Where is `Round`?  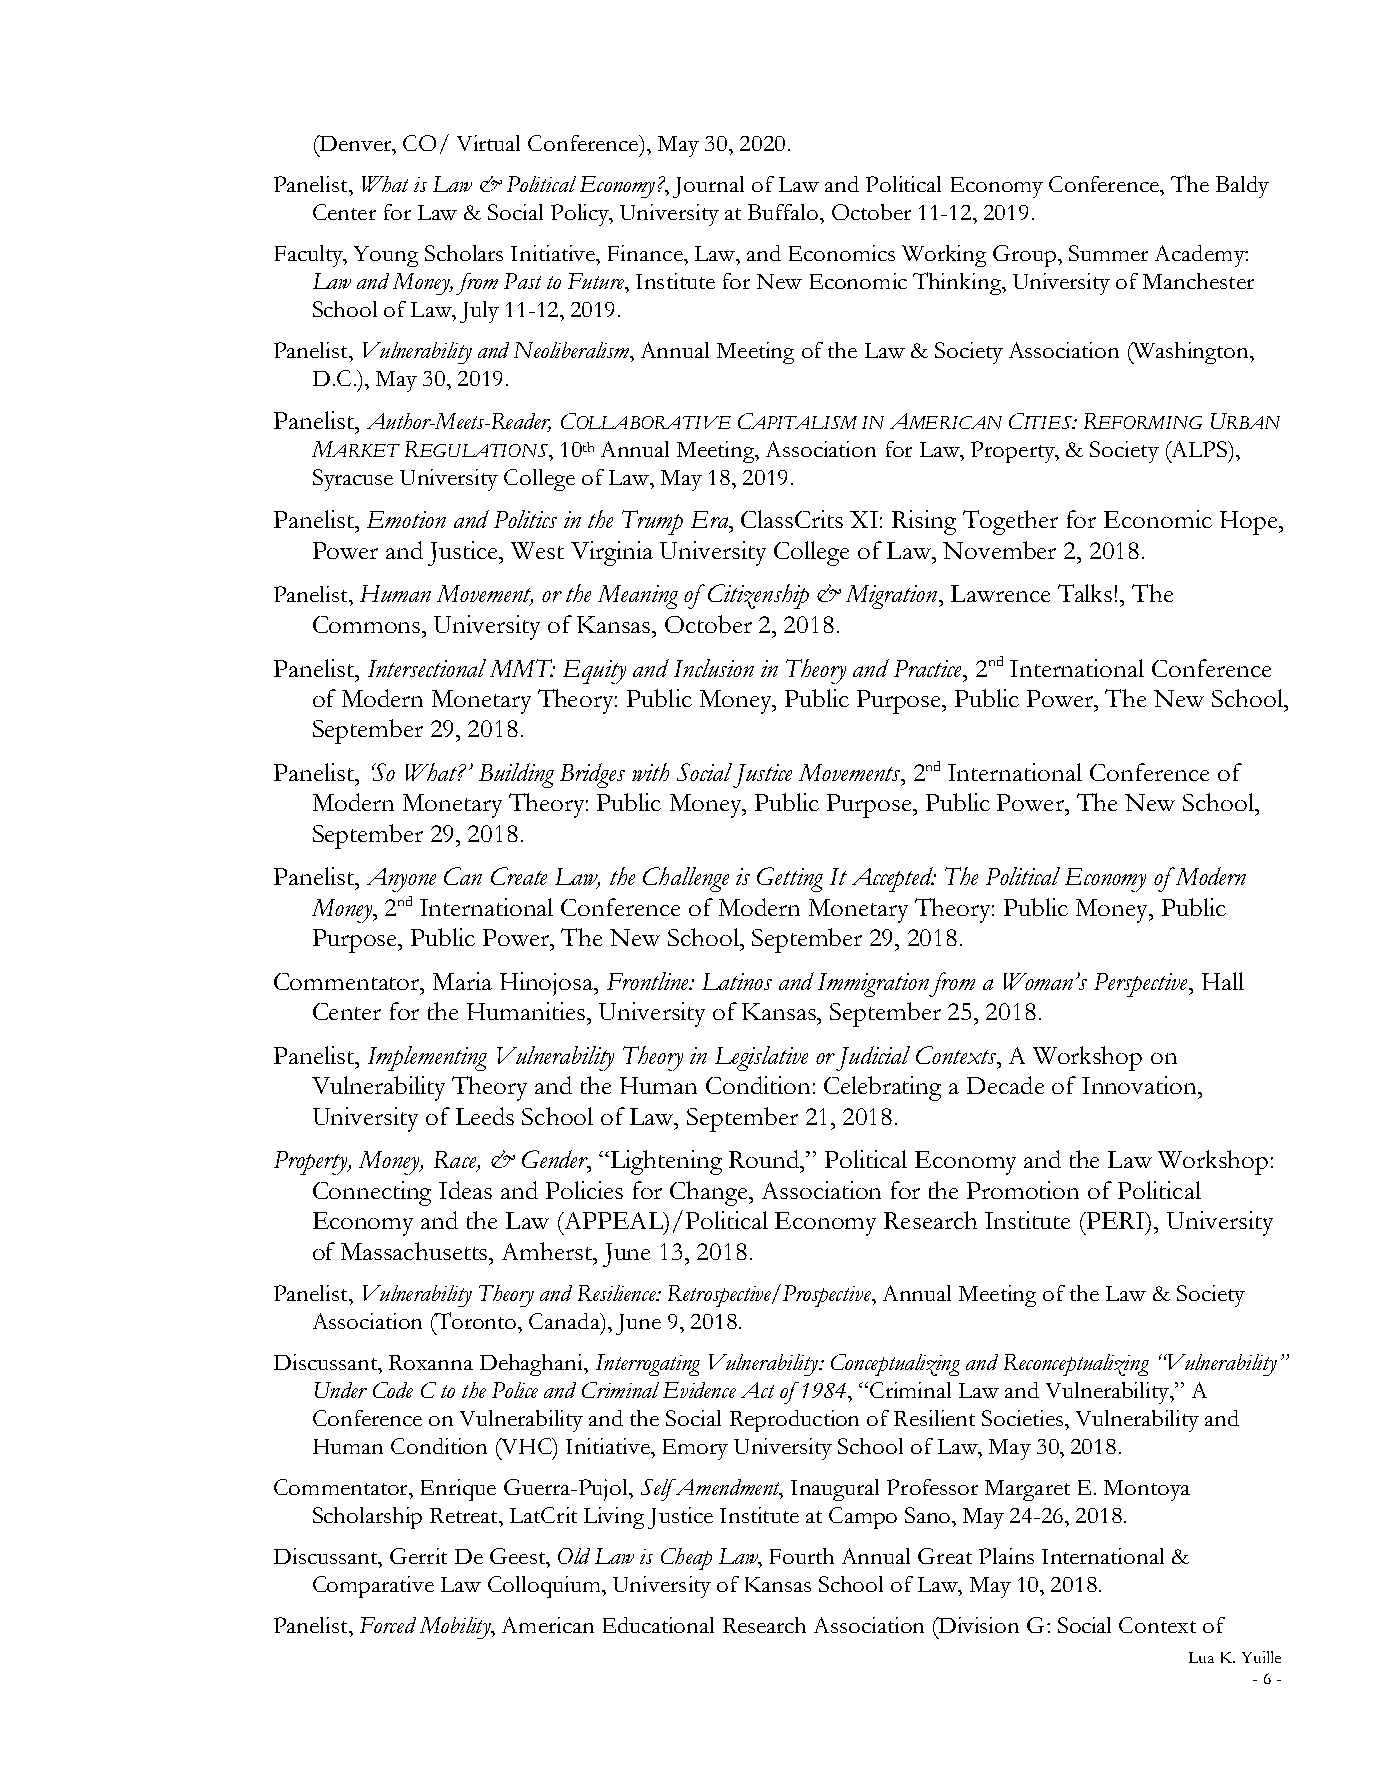
Round is located at coordinates (765, 1159).
